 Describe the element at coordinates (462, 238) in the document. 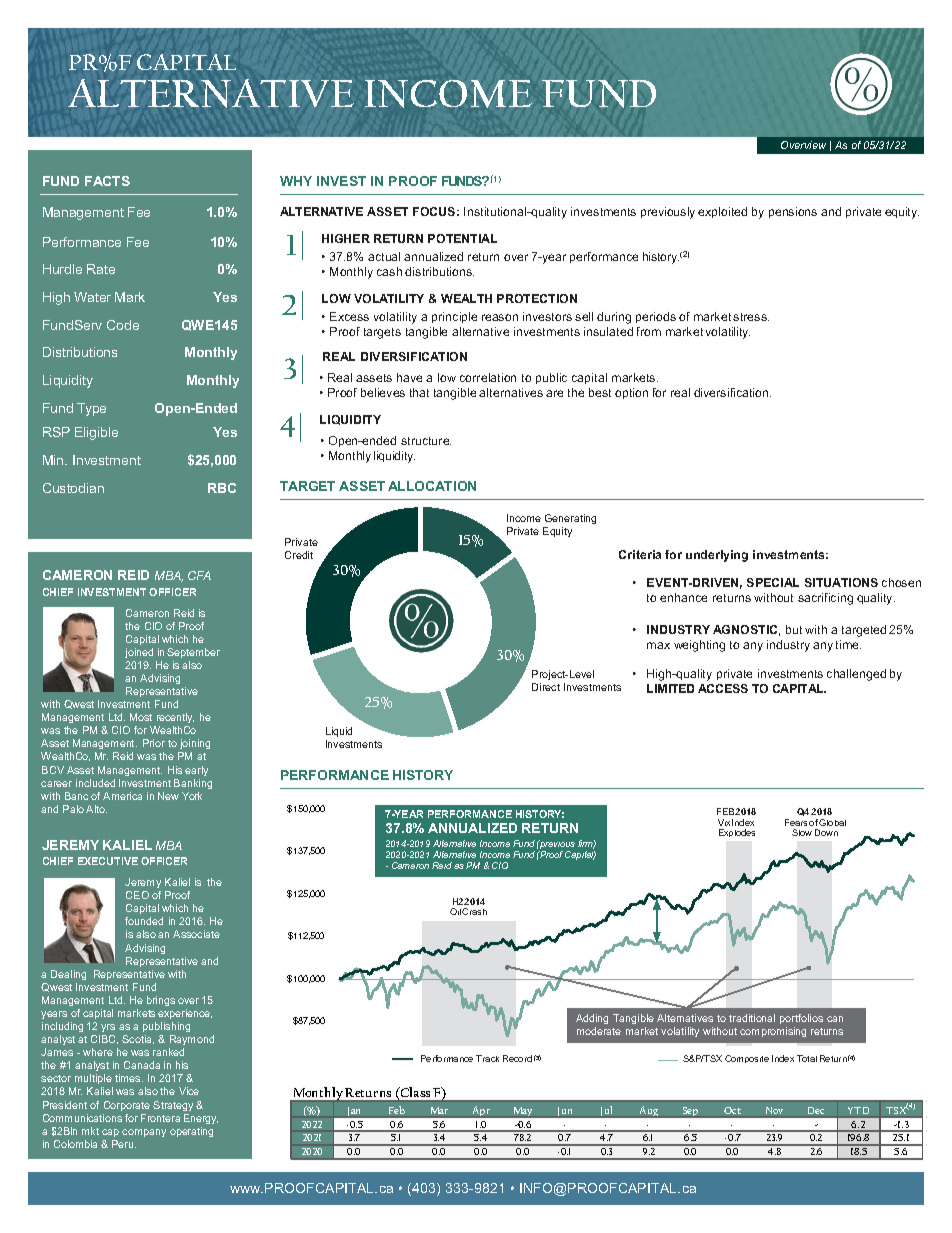

I see `POTENTIAL` at that location.
